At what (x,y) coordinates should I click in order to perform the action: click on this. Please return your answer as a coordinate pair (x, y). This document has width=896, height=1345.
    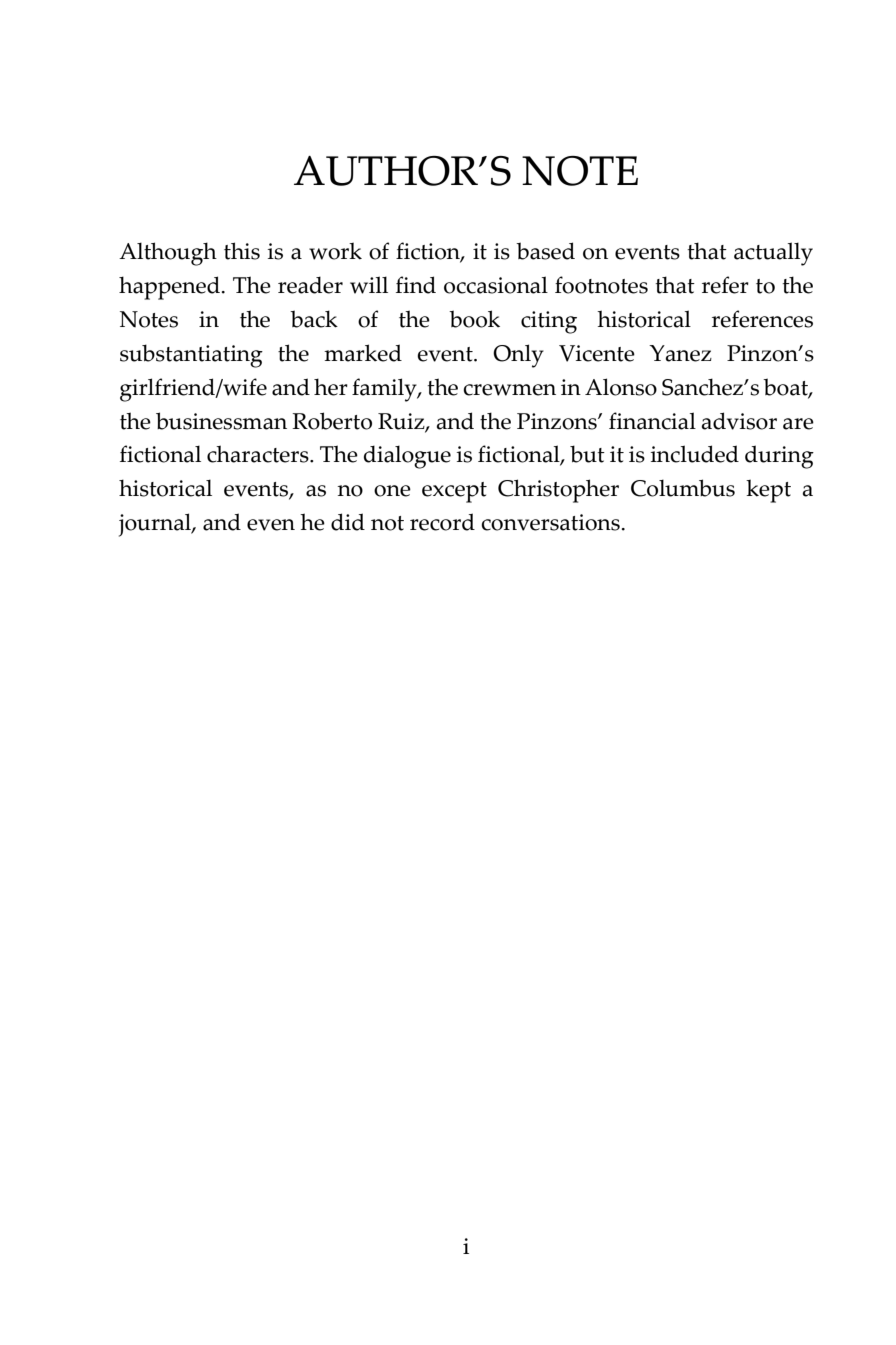
    Looking at the image, I should click on (242, 251).
